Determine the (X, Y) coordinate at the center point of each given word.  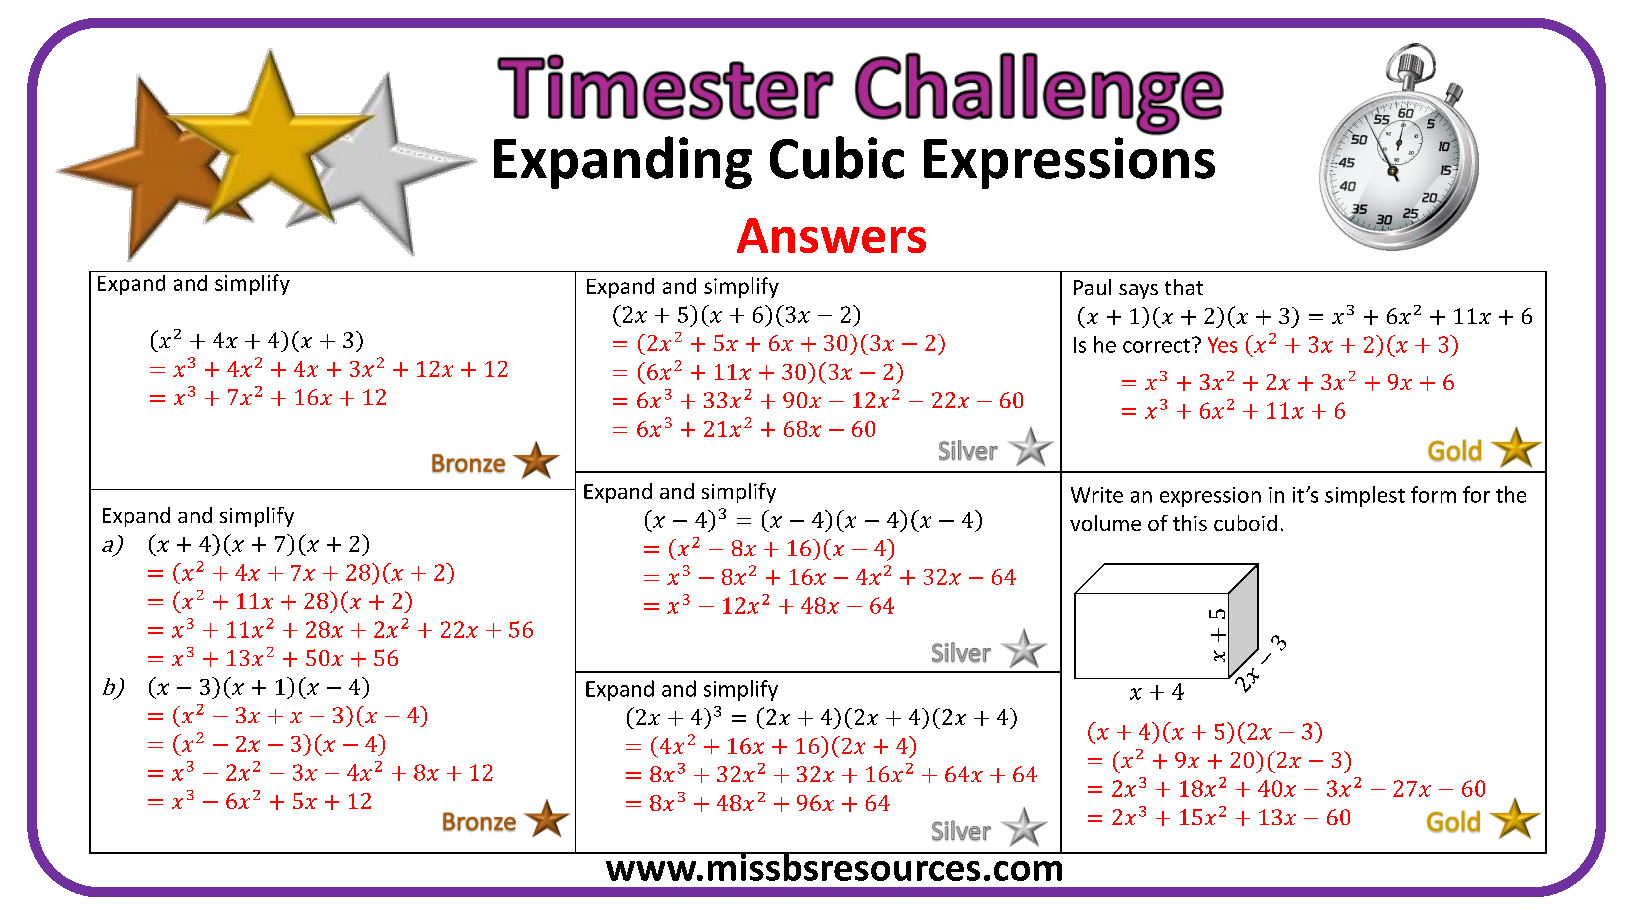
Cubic (837, 157)
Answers (831, 235)
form (1433, 494)
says (1138, 291)
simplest (1365, 496)
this (1190, 523)
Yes (1222, 345)
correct (1158, 345)
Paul (1092, 287)
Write (1097, 495)
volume (1105, 523)
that (1184, 287)
